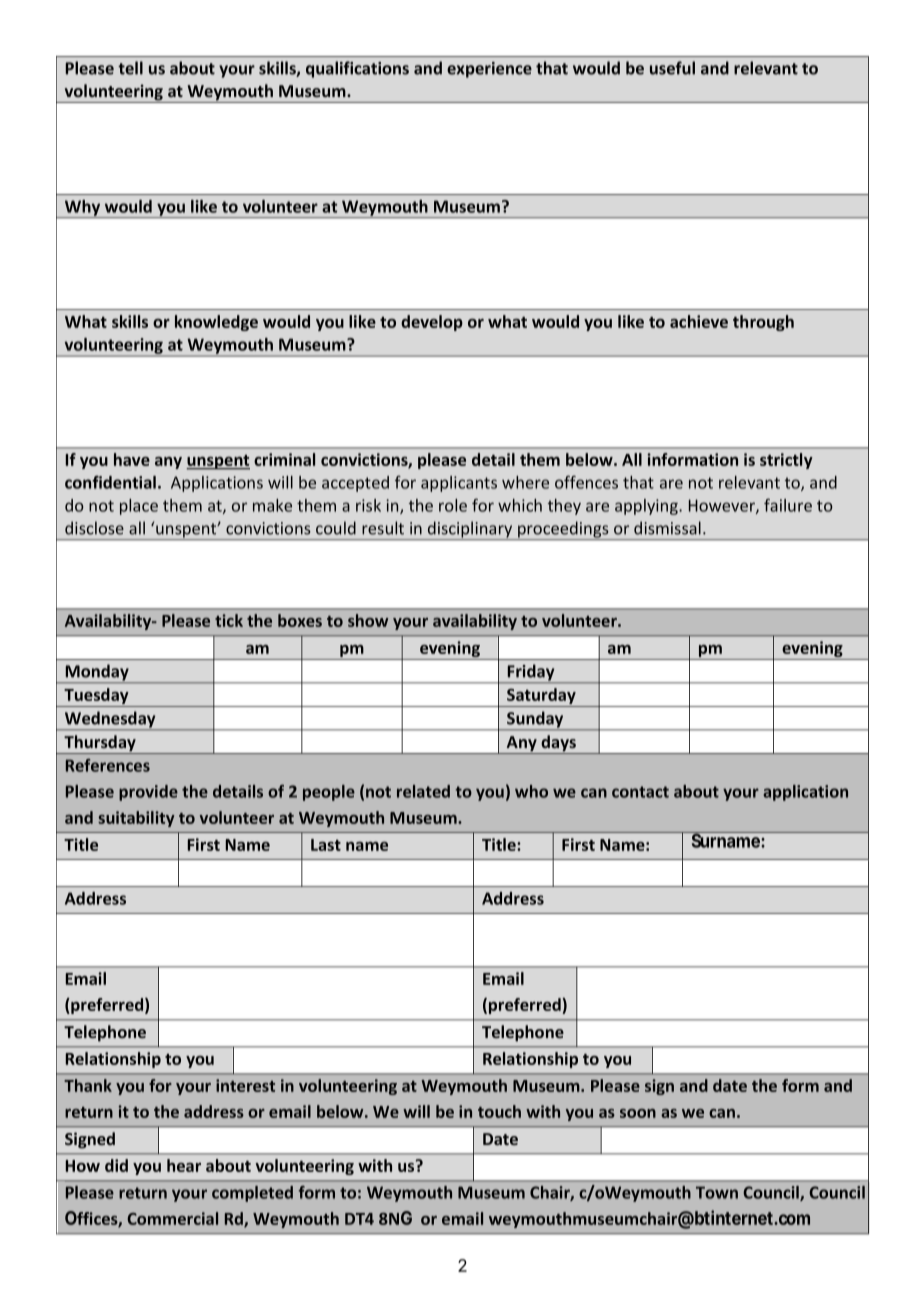  What do you see at coordinates (184, 1165) in the page?
I see `hear` at bounding box center [184, 1165].
